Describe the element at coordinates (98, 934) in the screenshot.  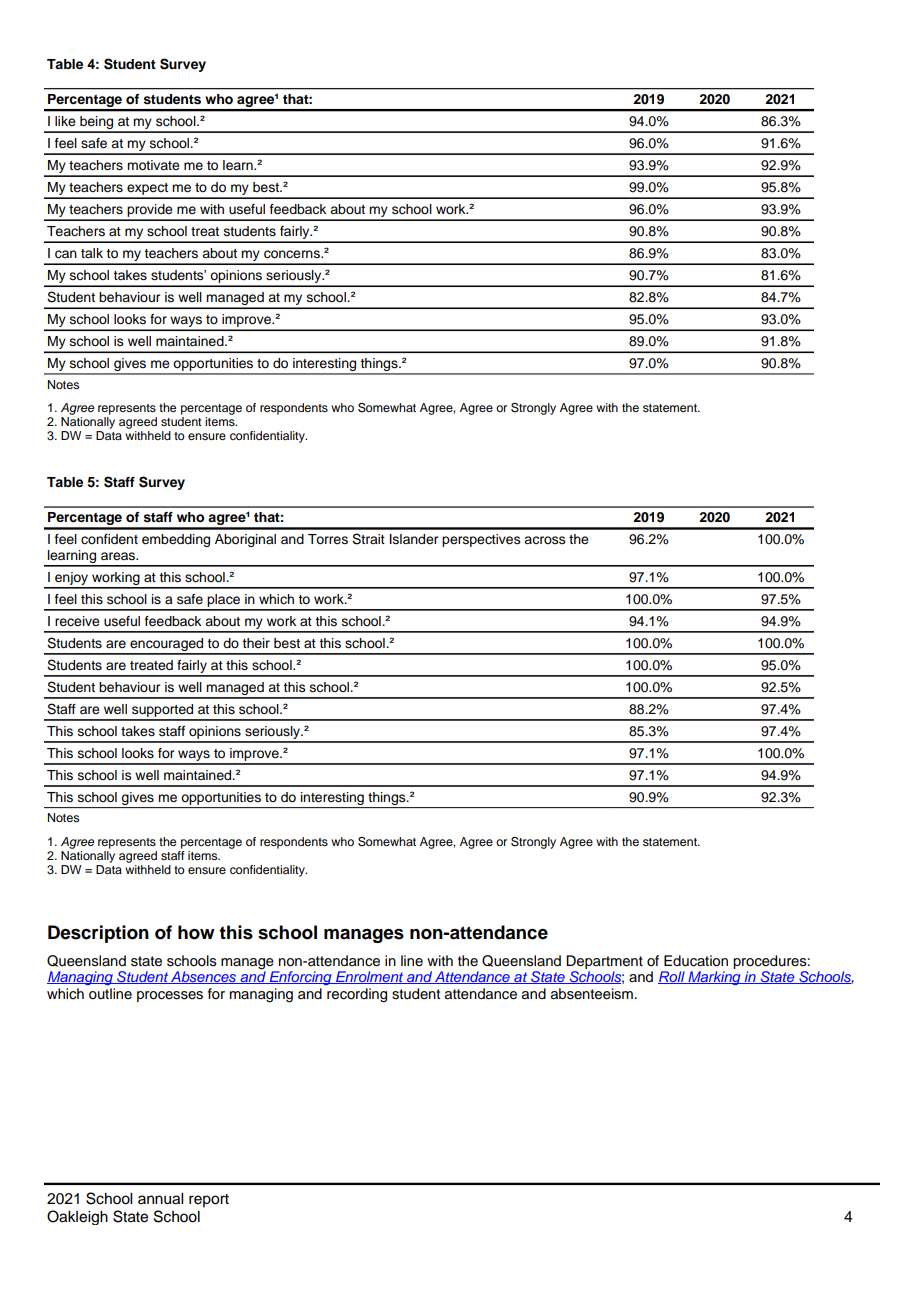
I see `Description` at that location.
